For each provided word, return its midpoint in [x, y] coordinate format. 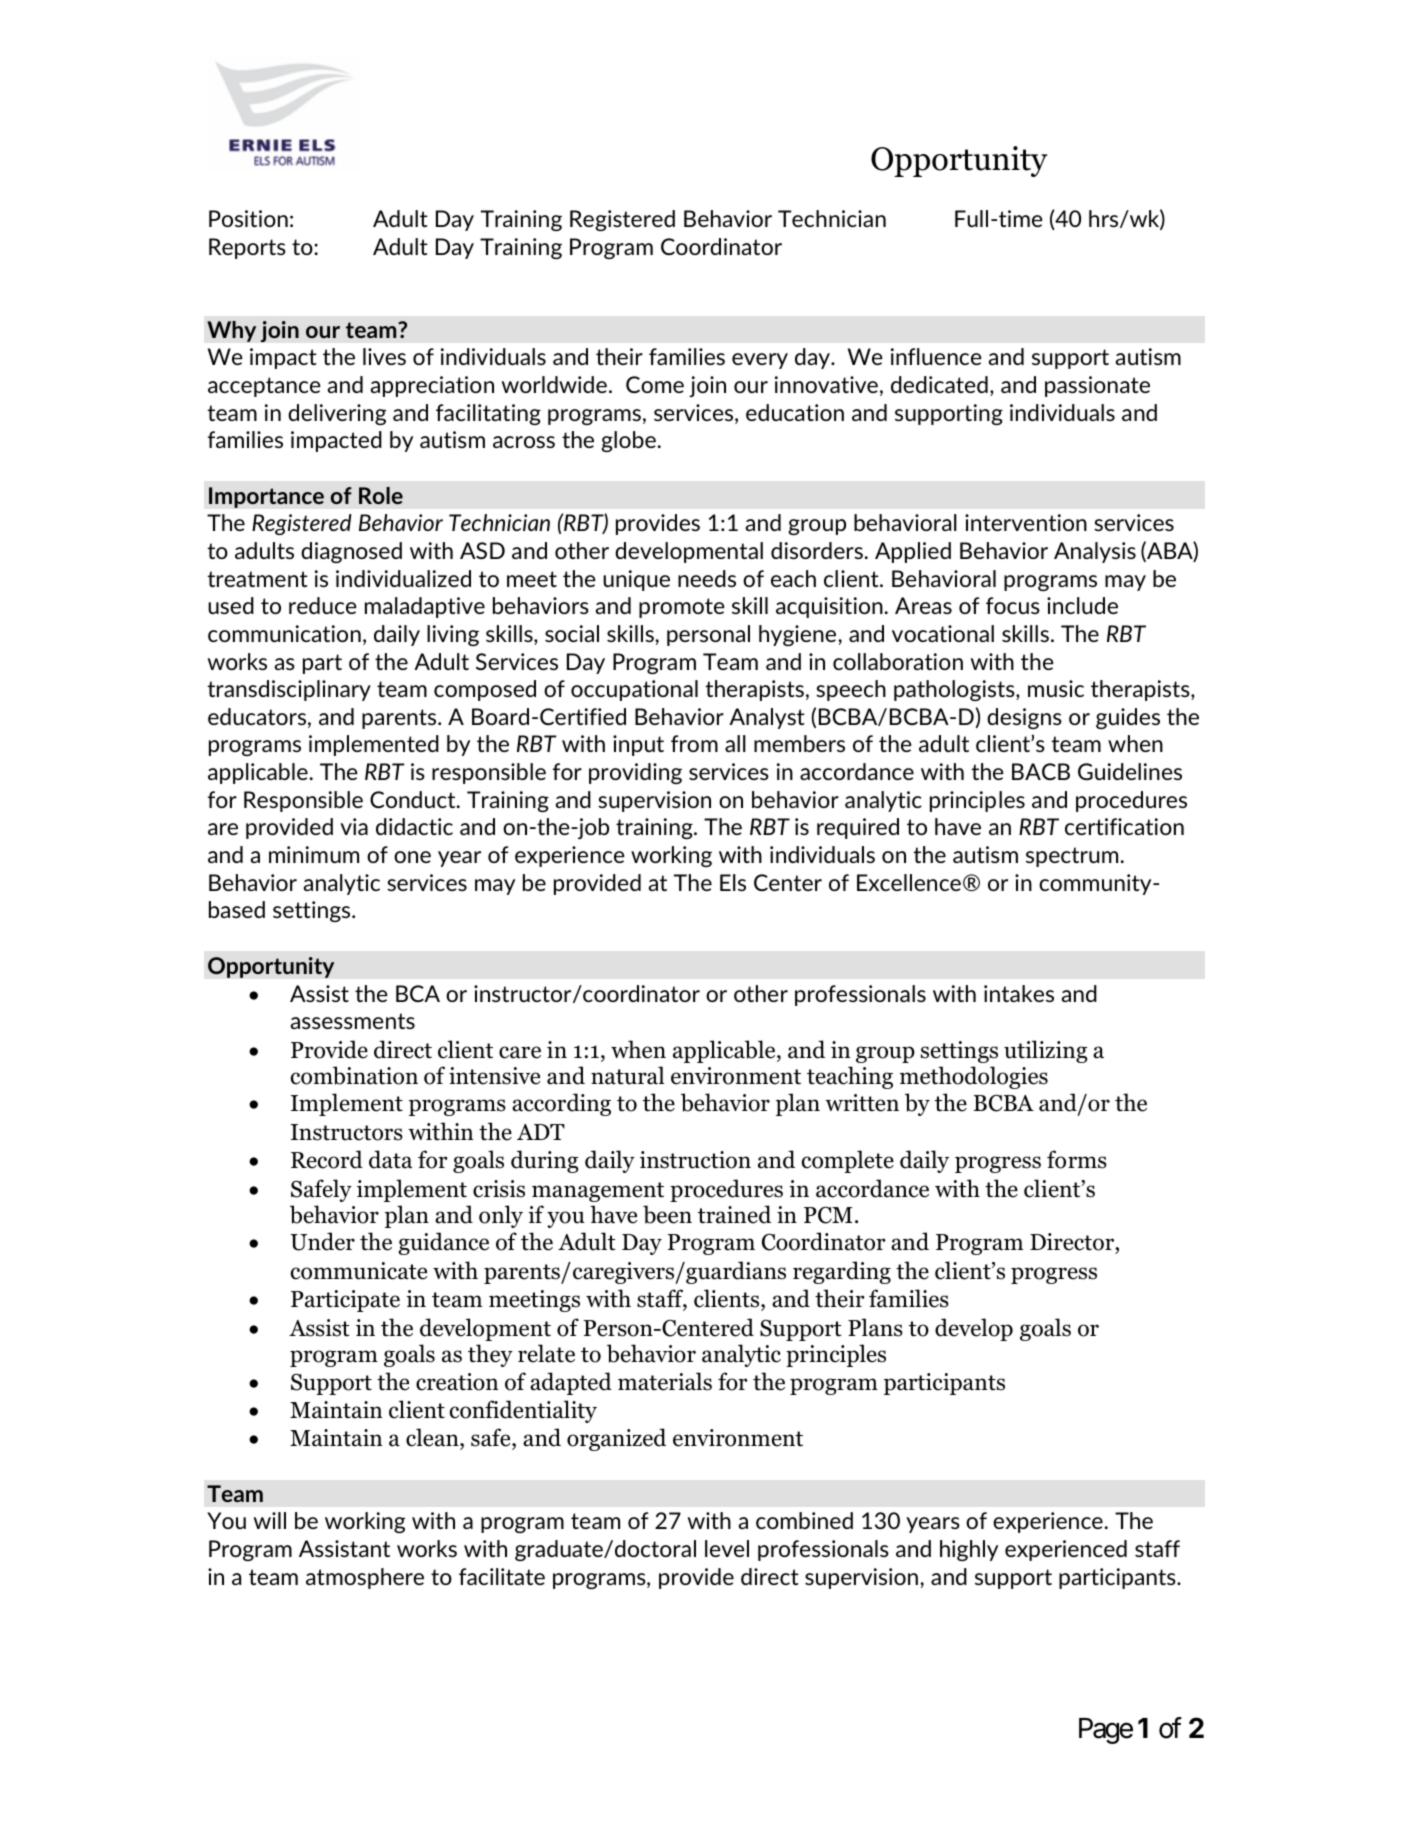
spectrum [1072, 857]
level [727, 1548]
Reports [247, 248]
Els [733, 882]
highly [969, 1550]
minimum [314, 854]
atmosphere [365, 1578]
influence [936, 356]
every [760, 361]
